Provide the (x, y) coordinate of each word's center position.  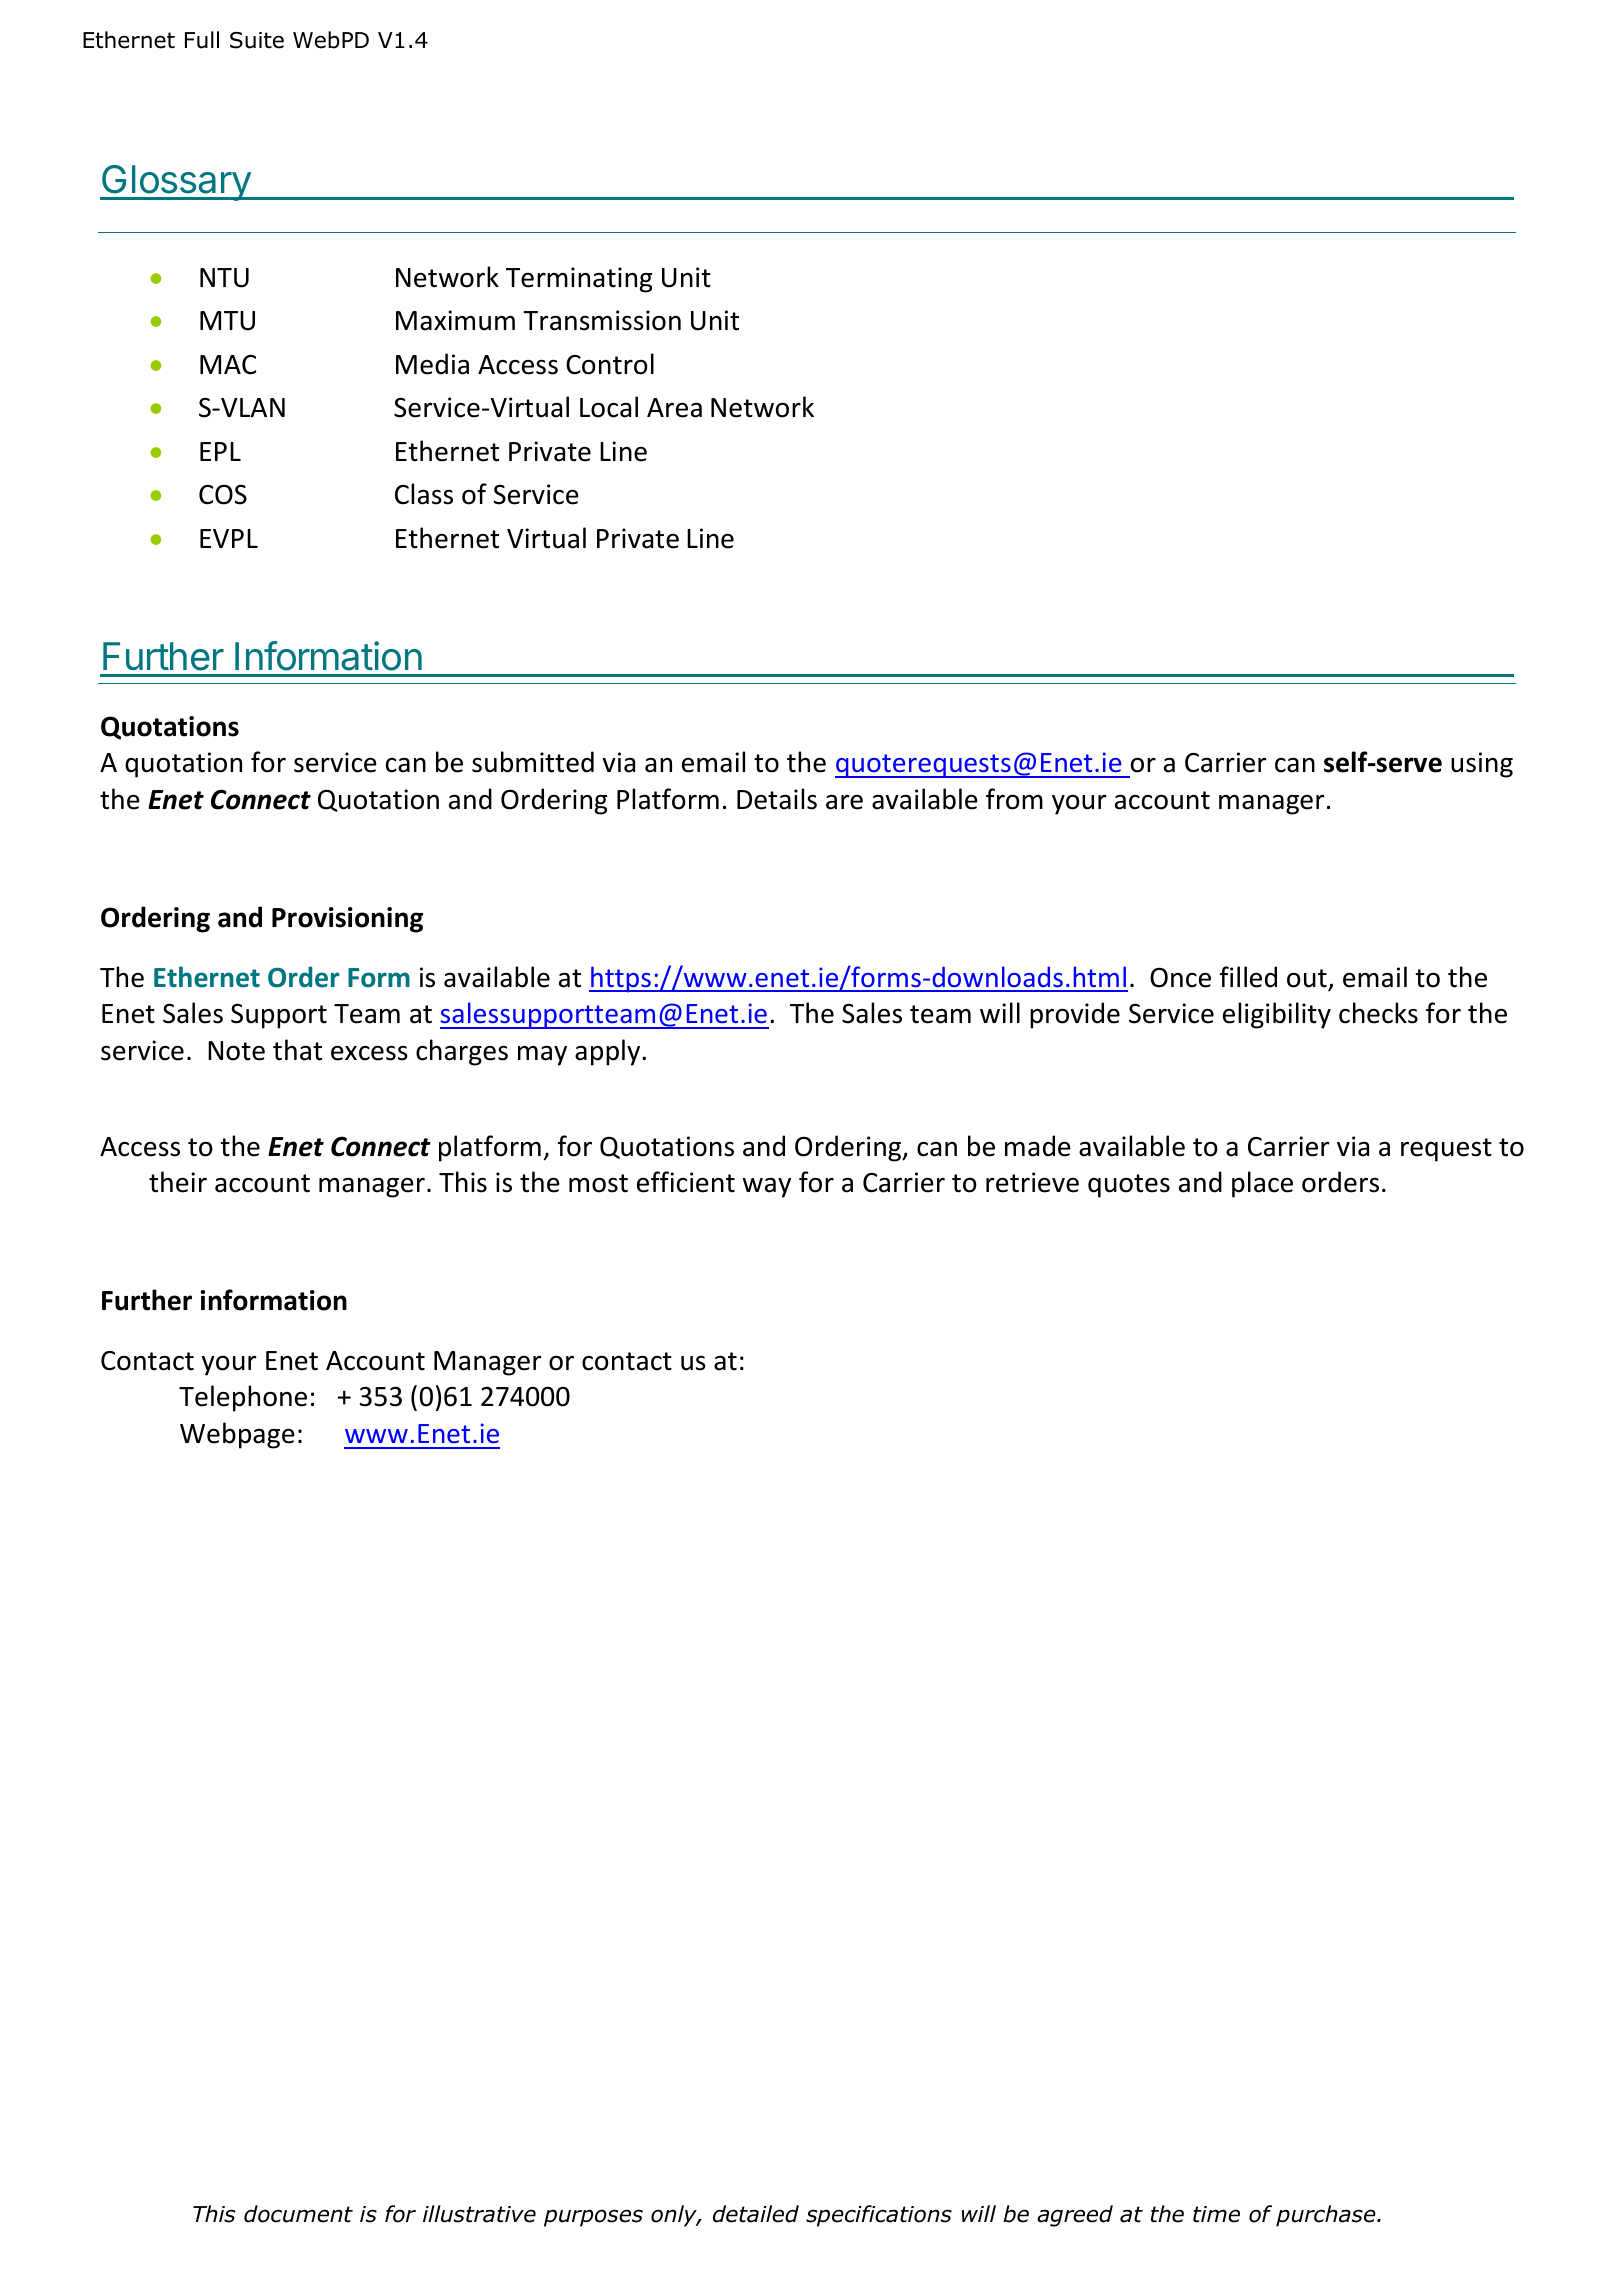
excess (369, 1053)
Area (674, 408)
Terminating (579, 280)
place (1262, 1184)
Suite (257, 40)
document (298, 2214)
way (767, 1188)
